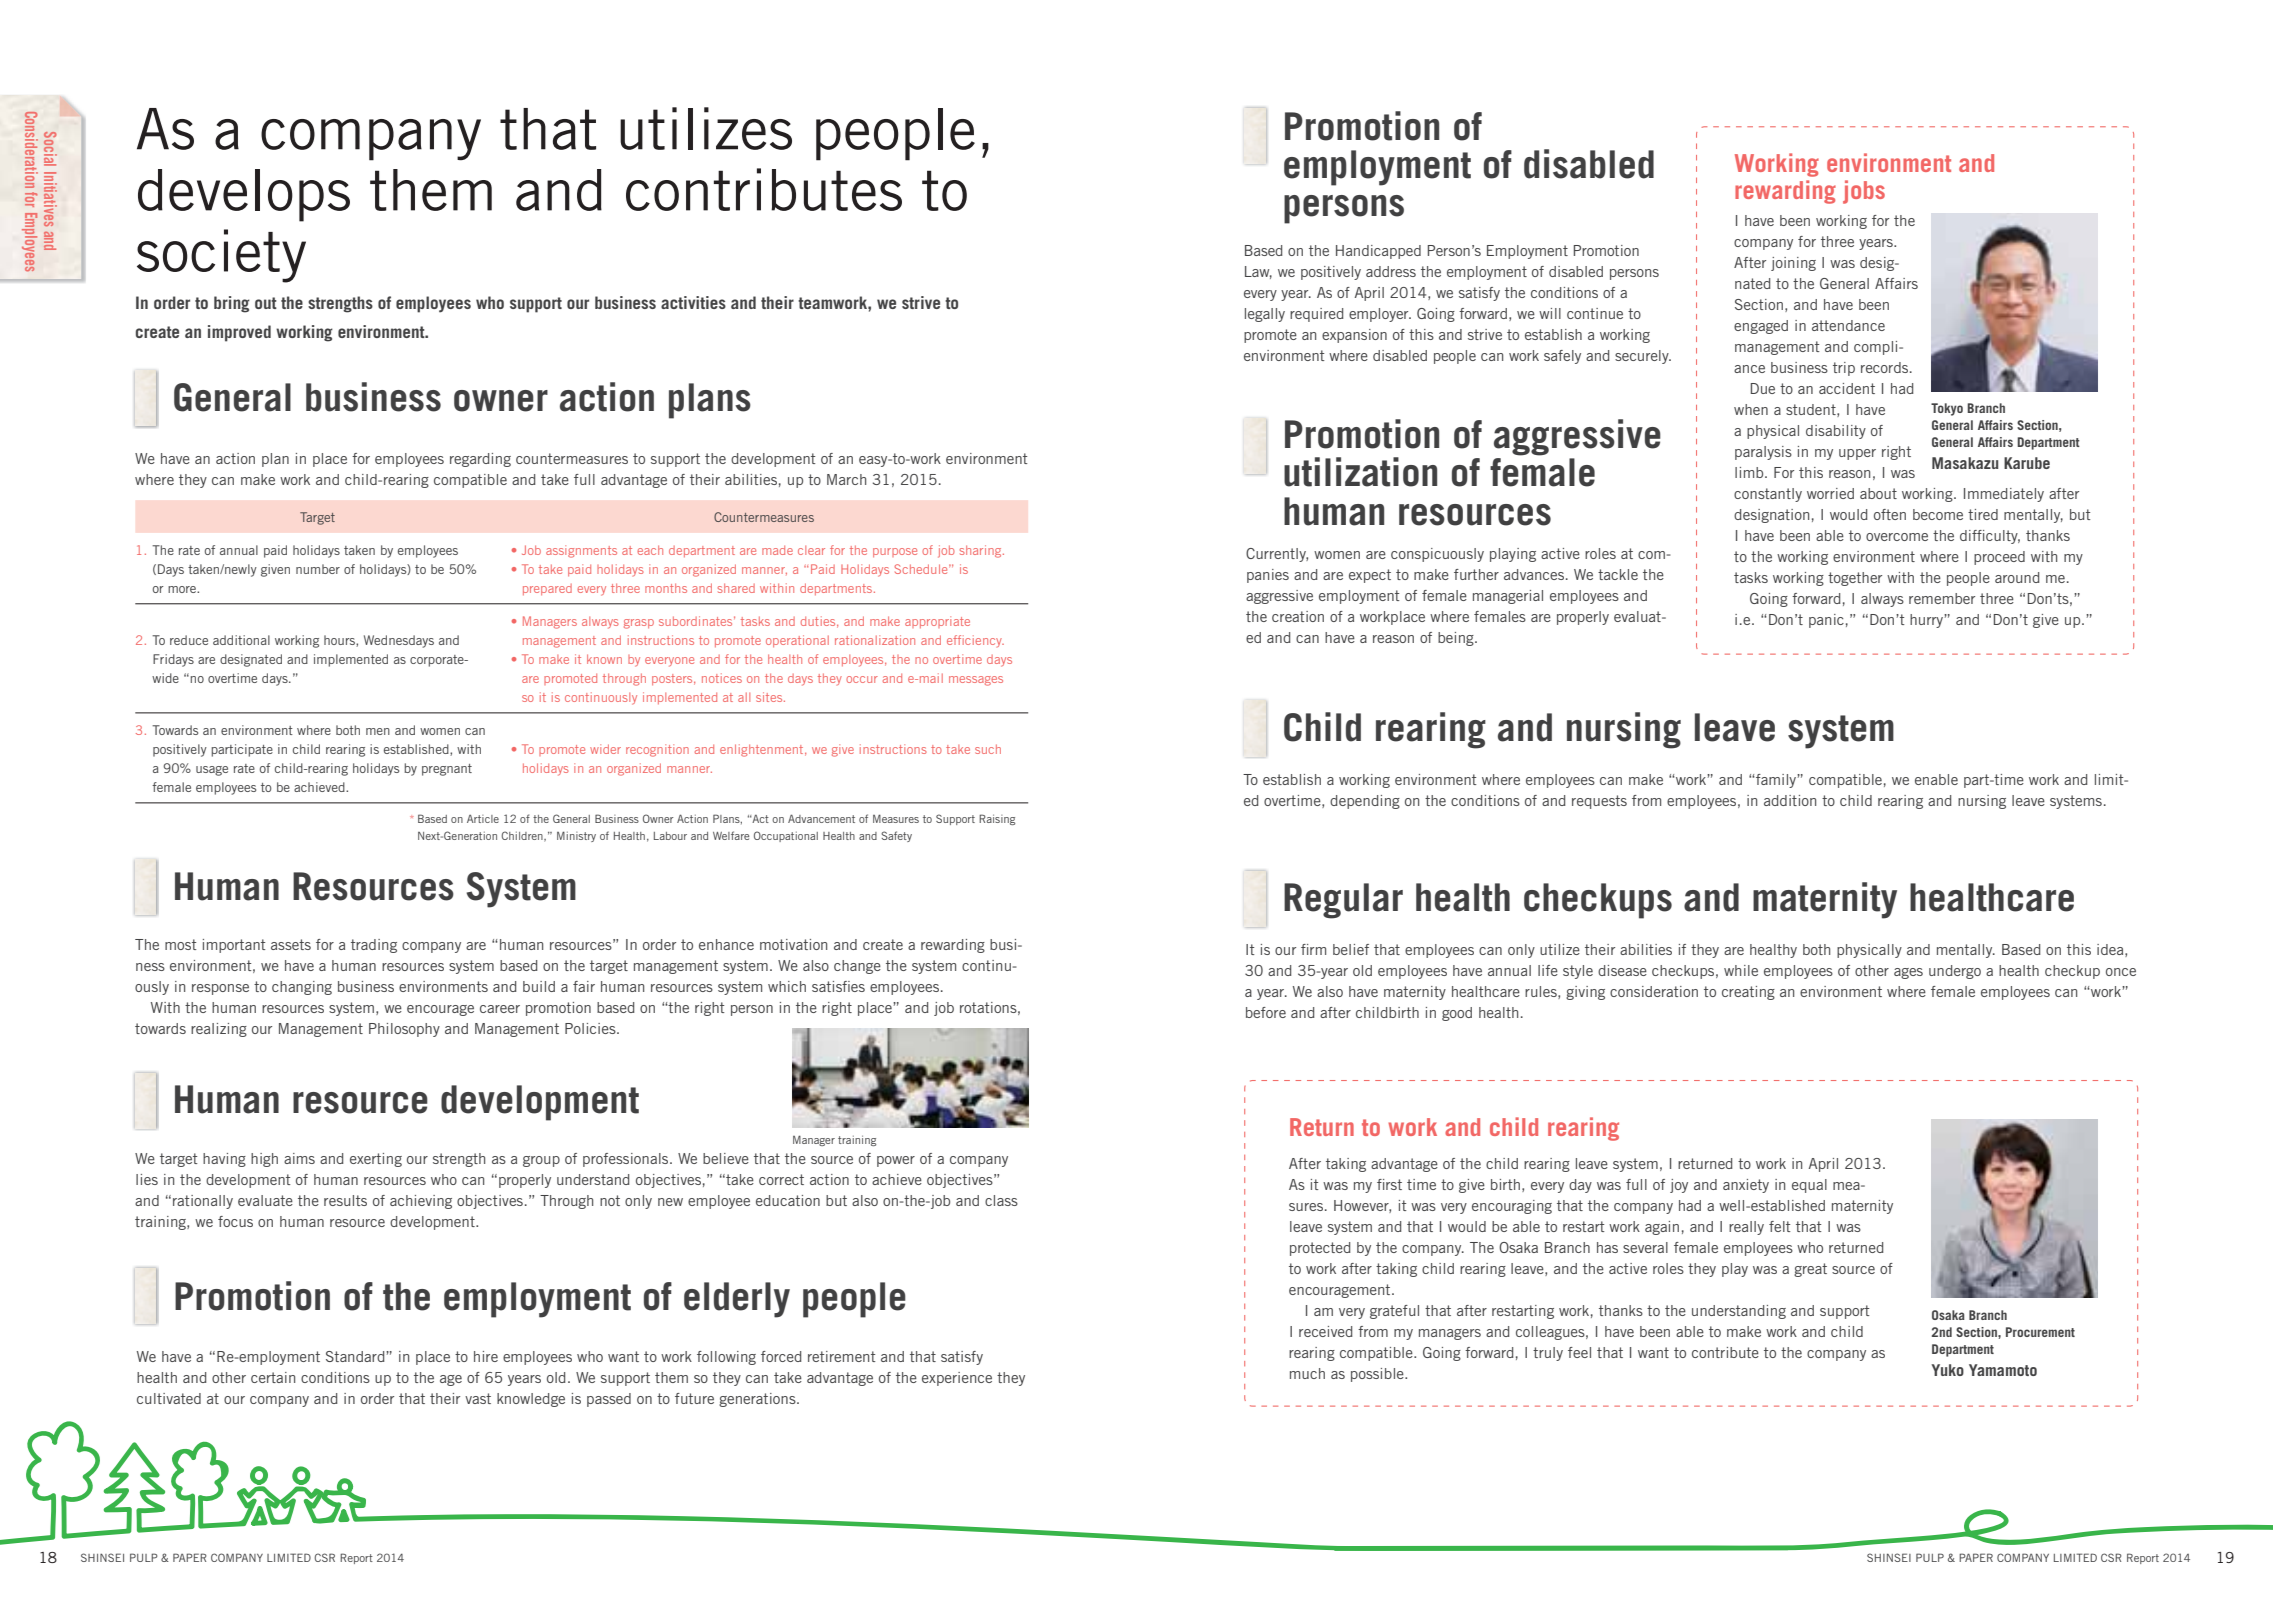  What do you see at coordinates (356, 1356) in the document?
I see `Standard` at bounding box center [356, 1356].
